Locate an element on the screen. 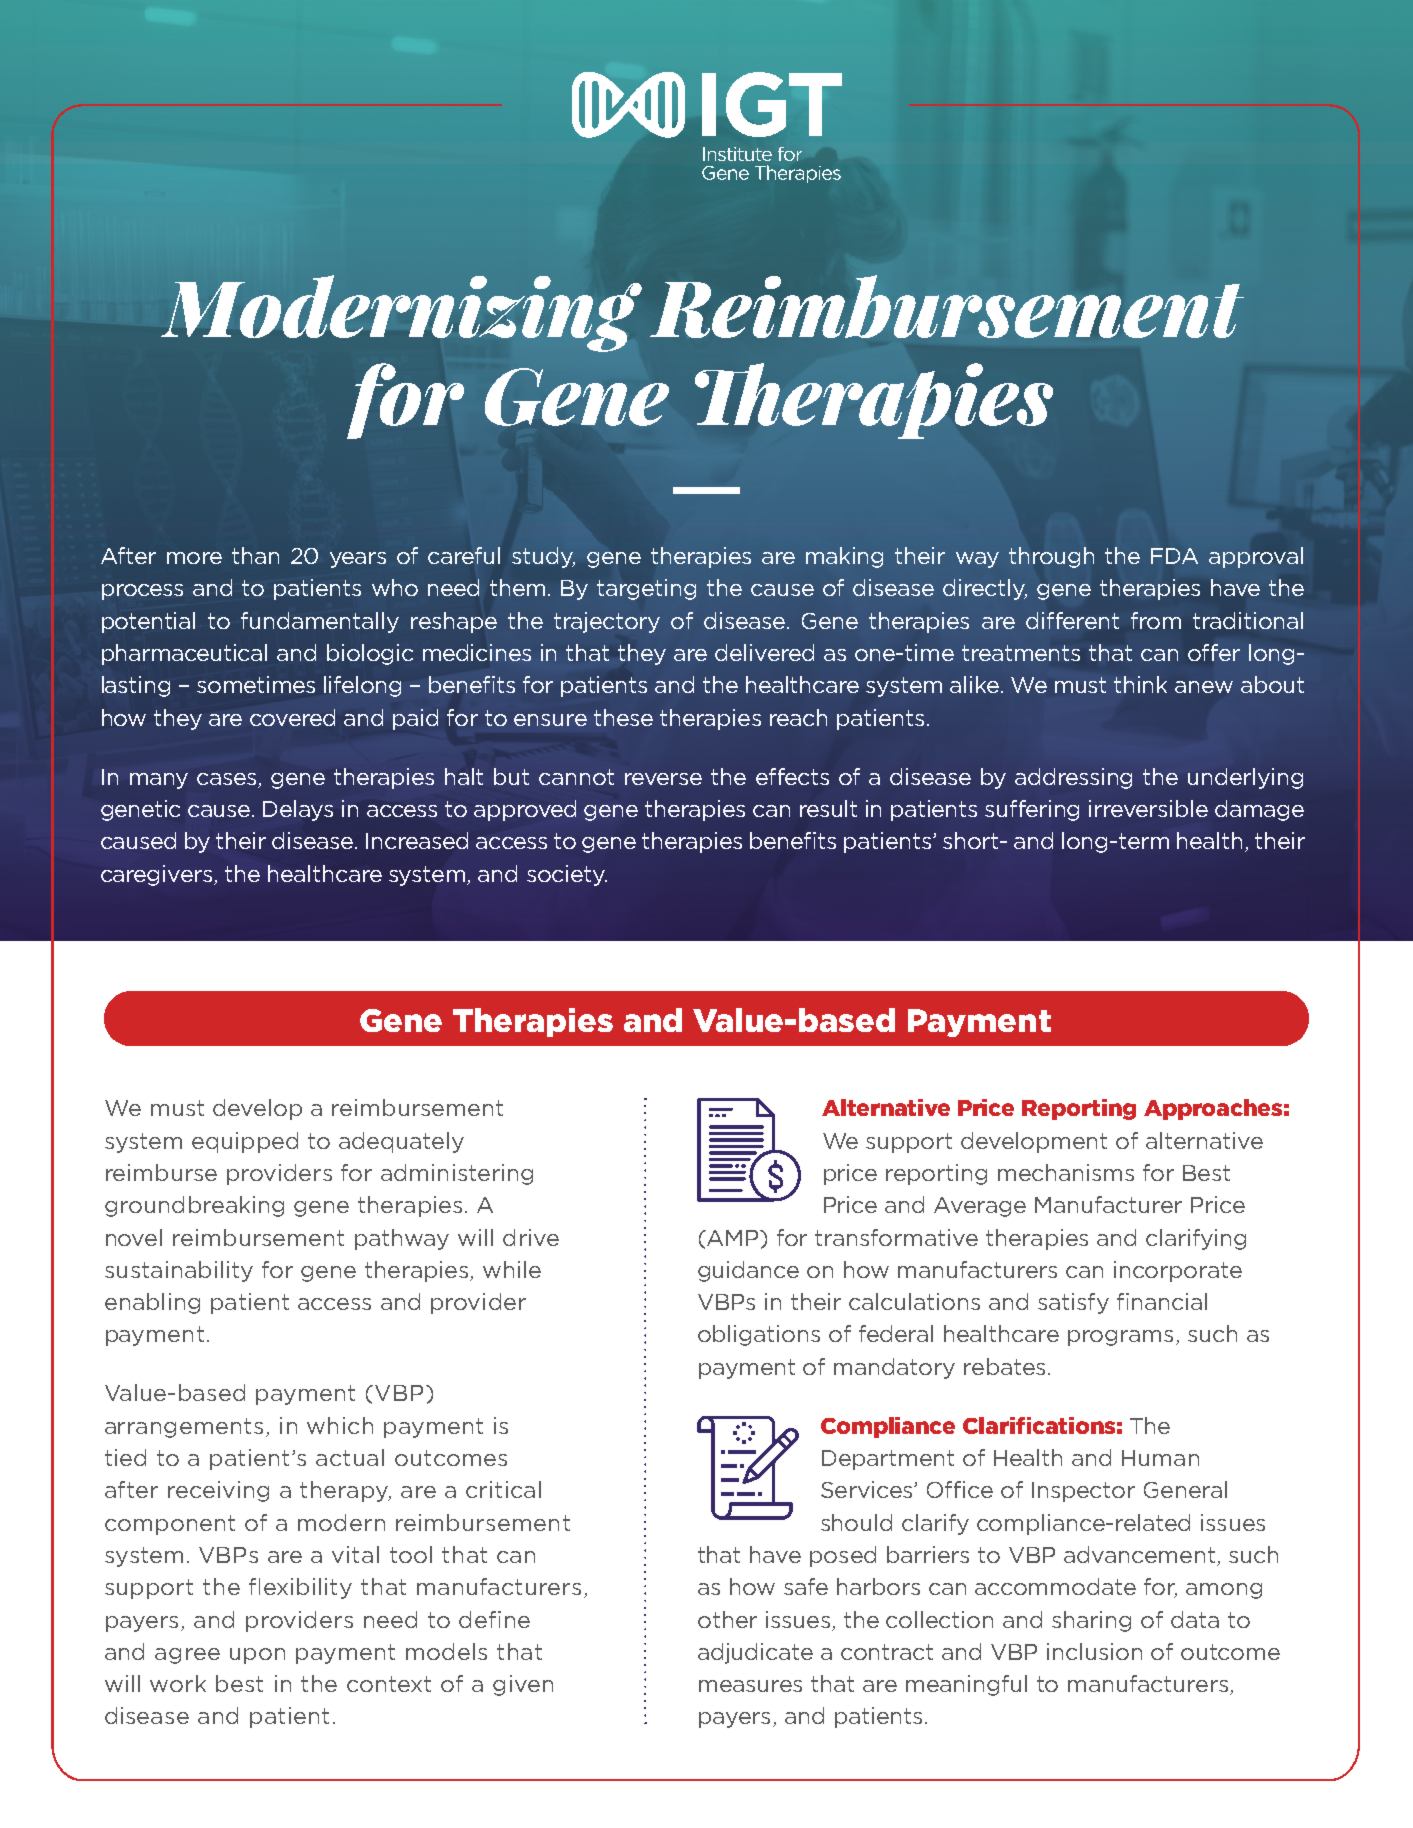 The image size is (1413, 1828). targeting is located at coordinates (646, 589).
